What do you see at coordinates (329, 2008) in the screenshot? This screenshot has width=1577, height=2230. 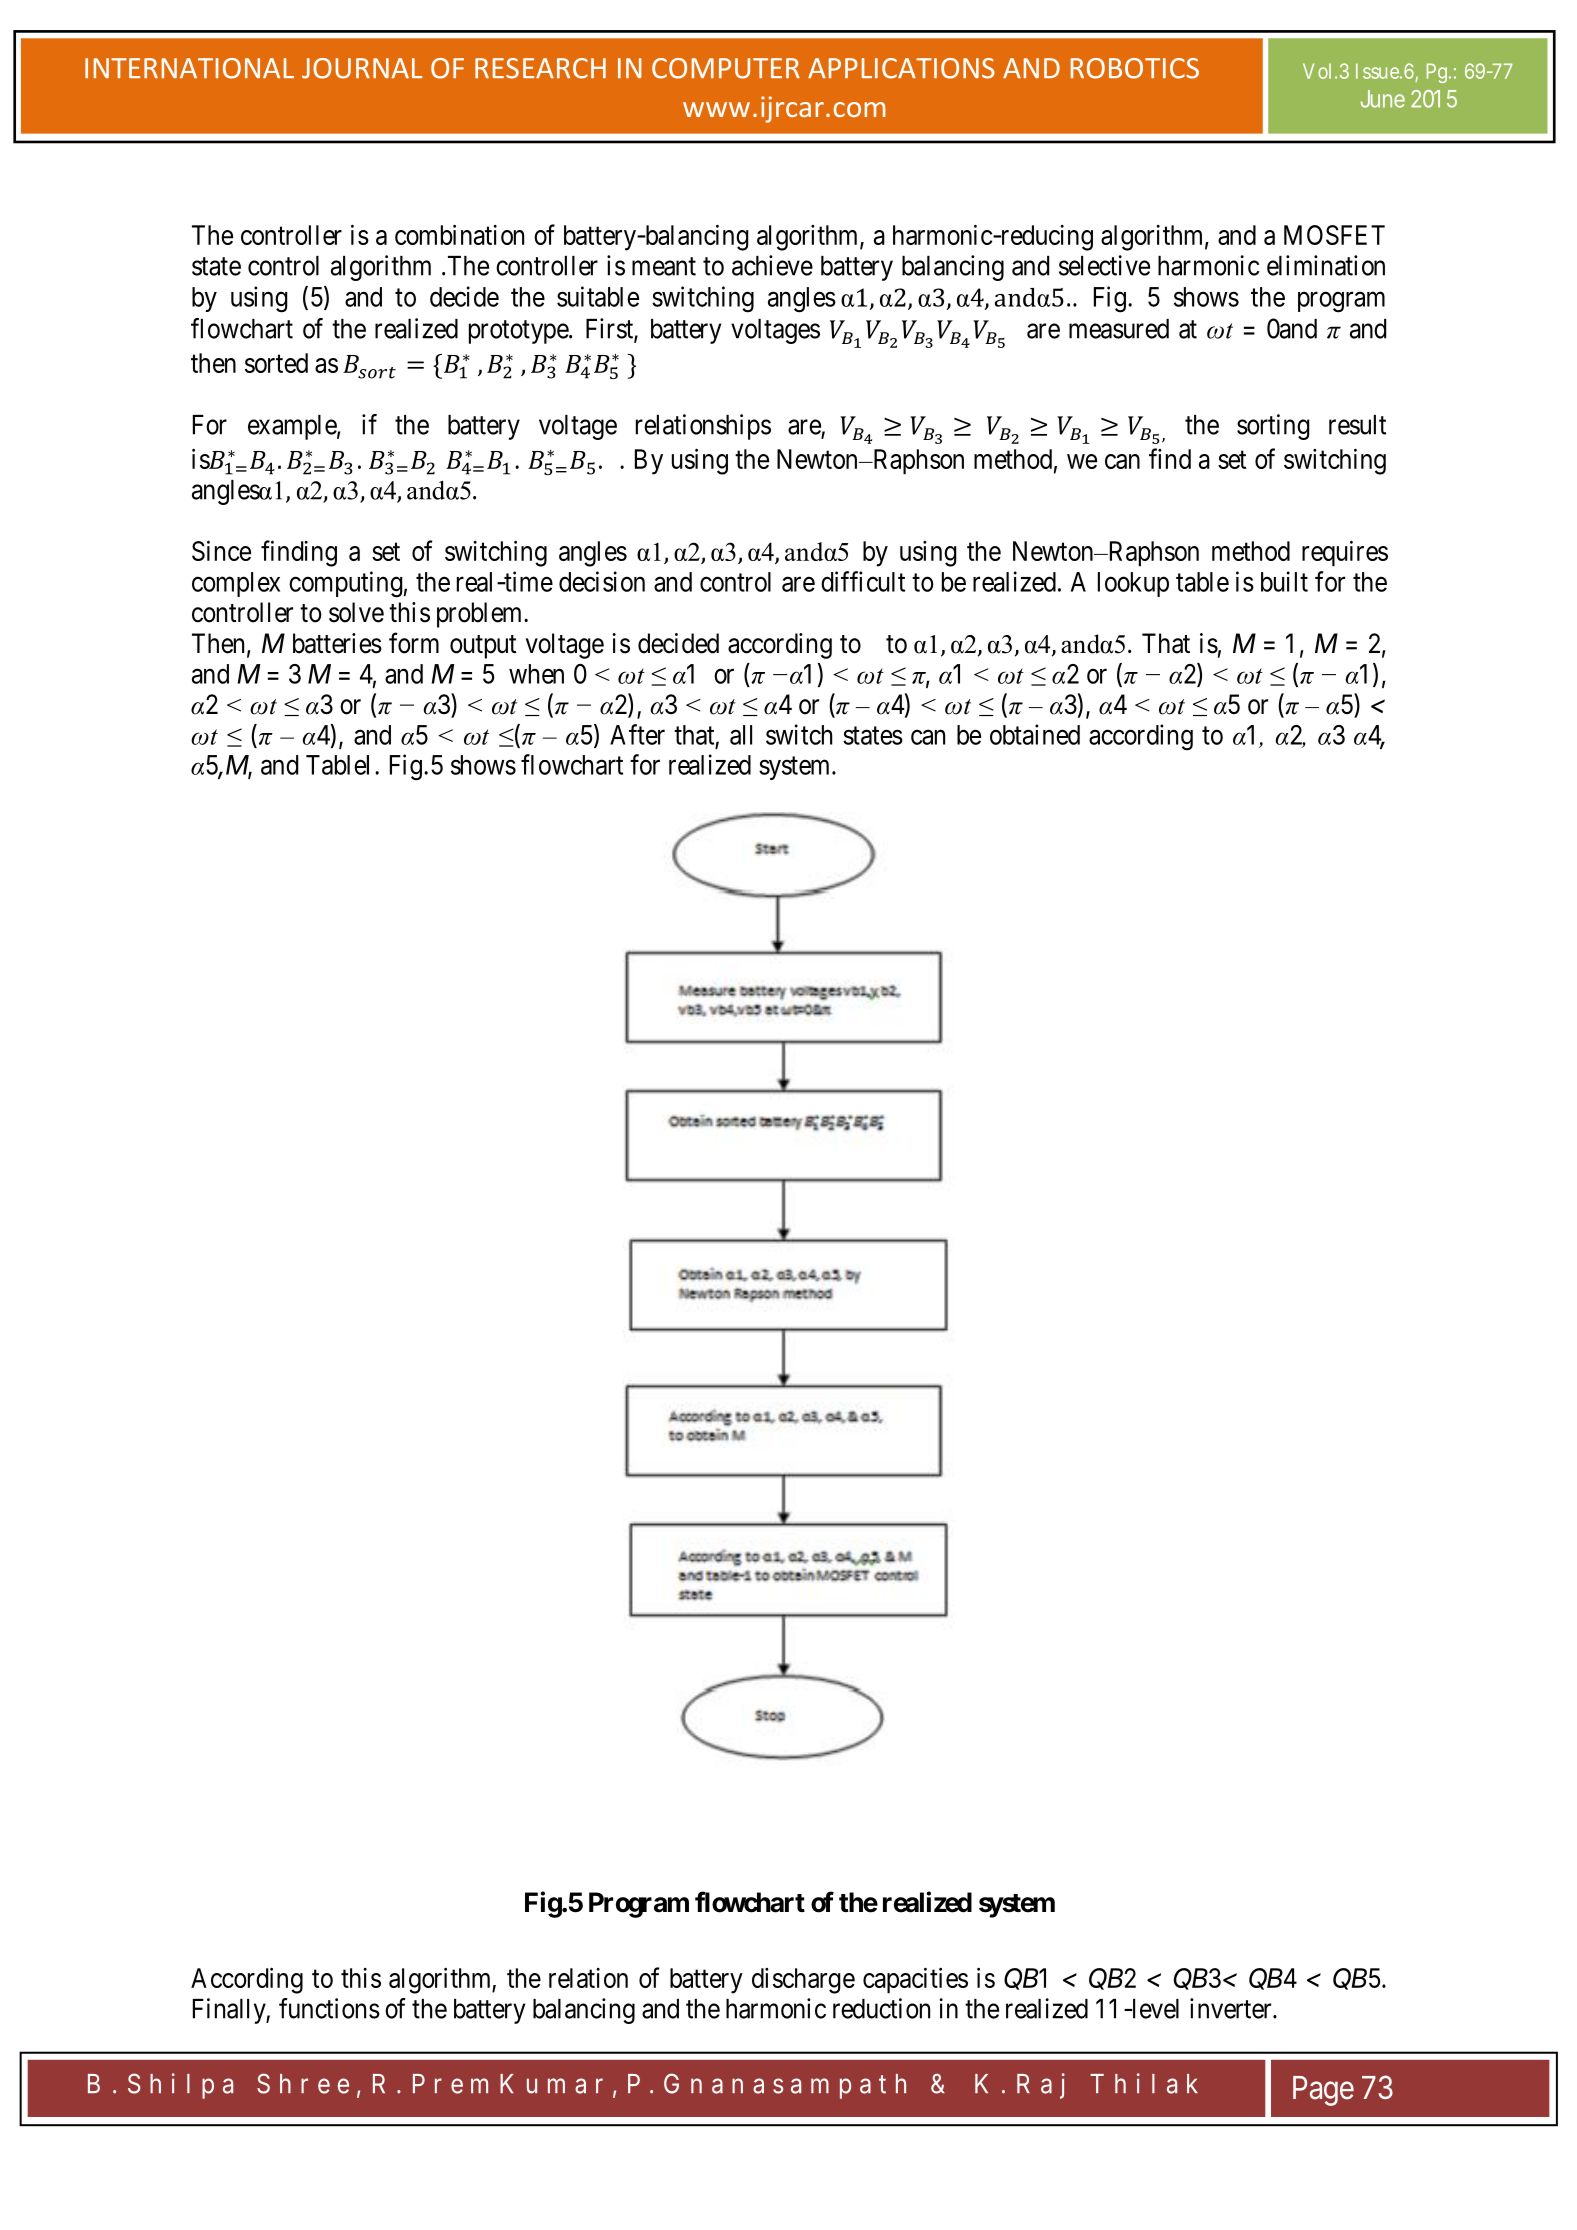 I see `functions` at bounding box center [329, 2008].
